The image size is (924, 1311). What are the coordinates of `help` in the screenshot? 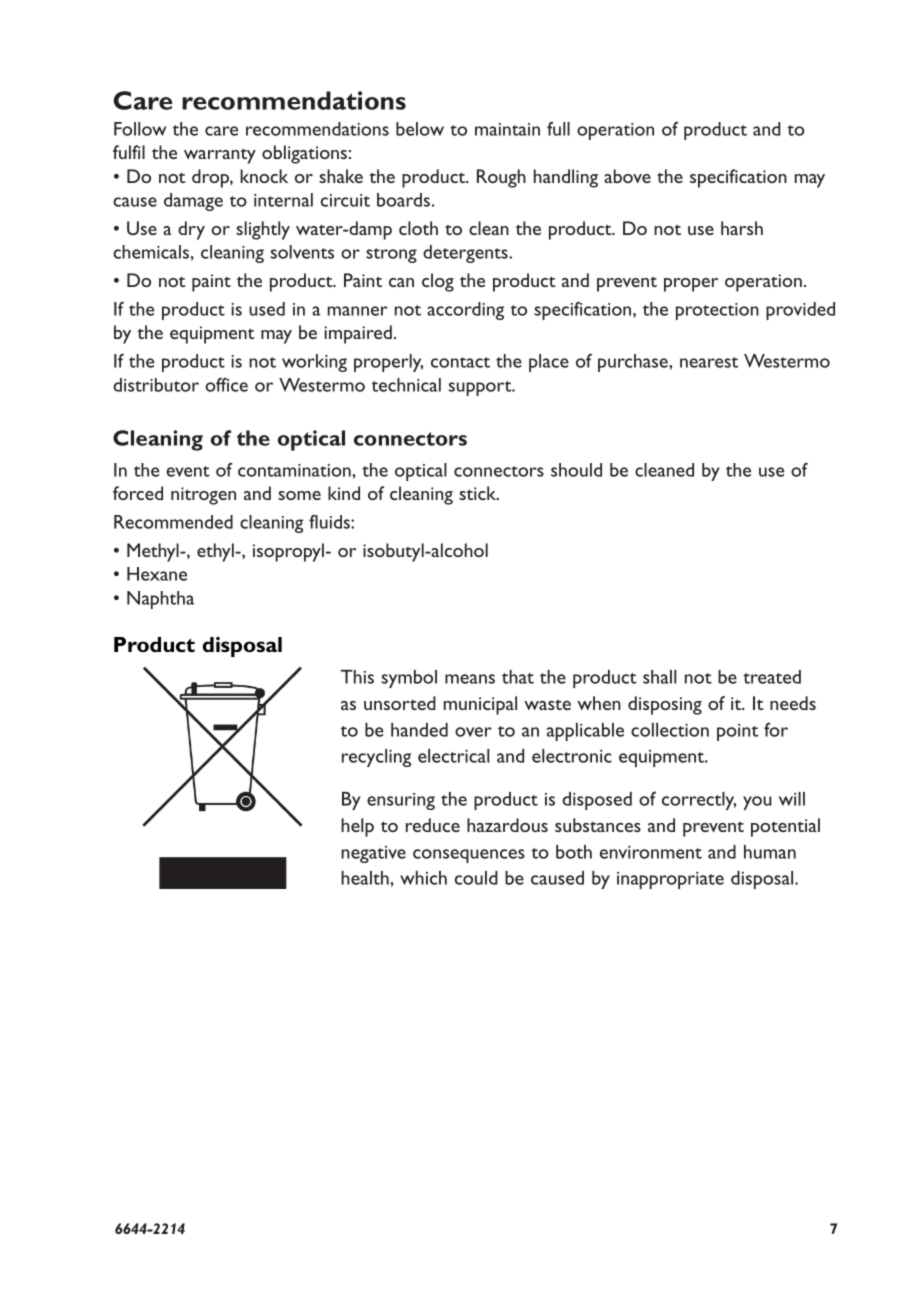 It's located at (357, 827).
